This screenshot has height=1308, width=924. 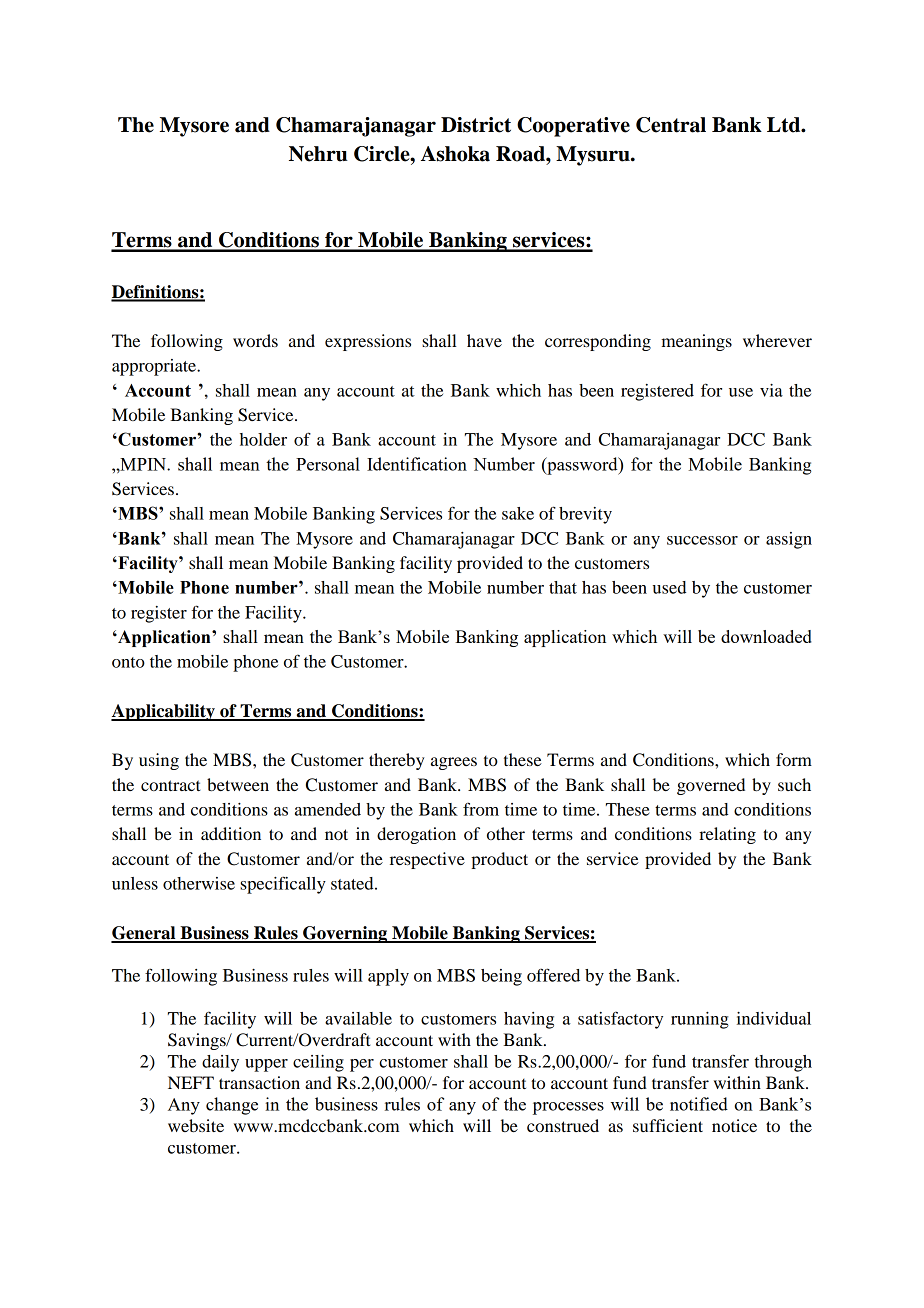 What do you see at coordinates (455, 154) in the screenshot?
I see `Ashoka` at bounding box center [455, 154].
